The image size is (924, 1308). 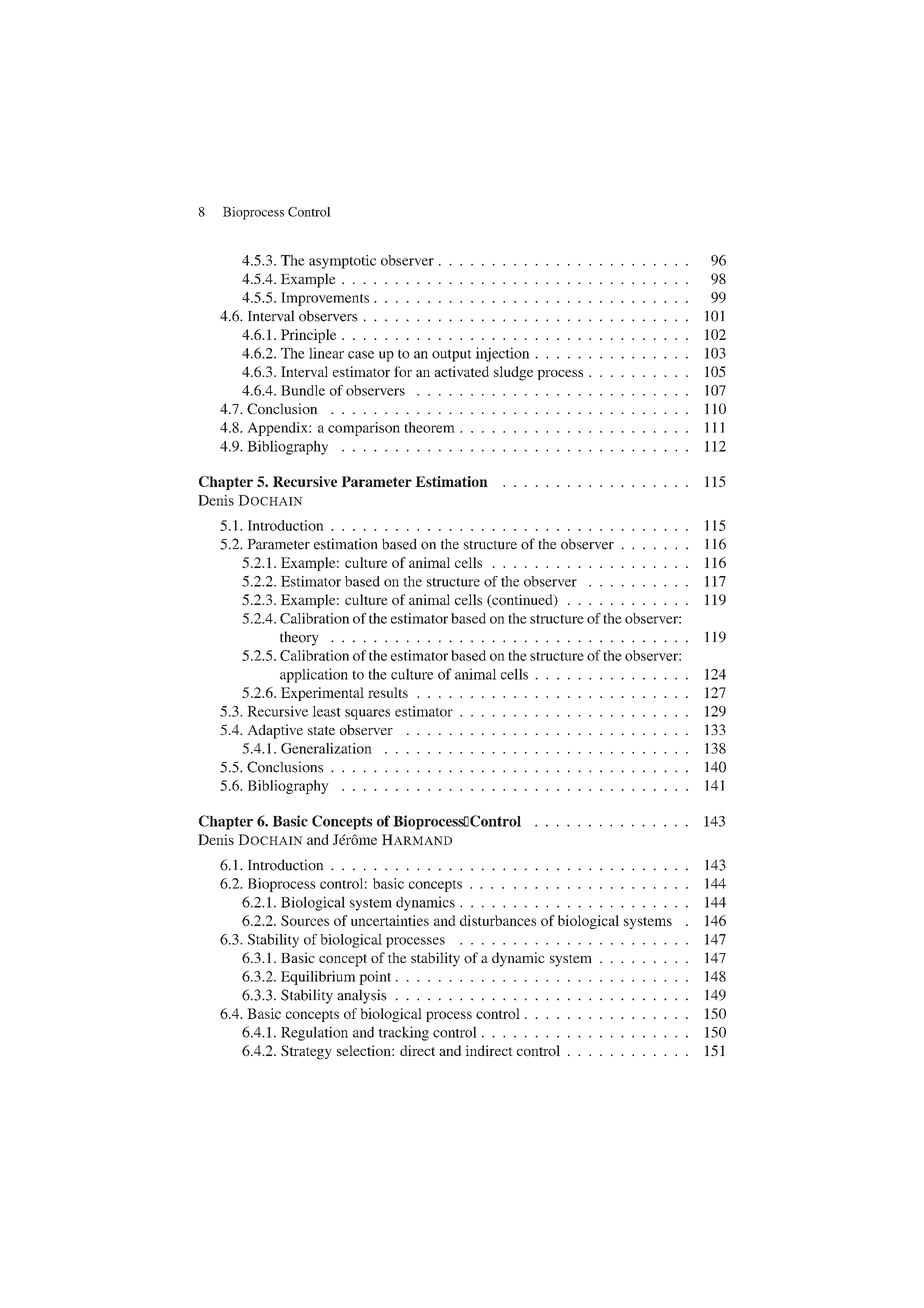 I want to click on squares, so click(x=367, y=714).
